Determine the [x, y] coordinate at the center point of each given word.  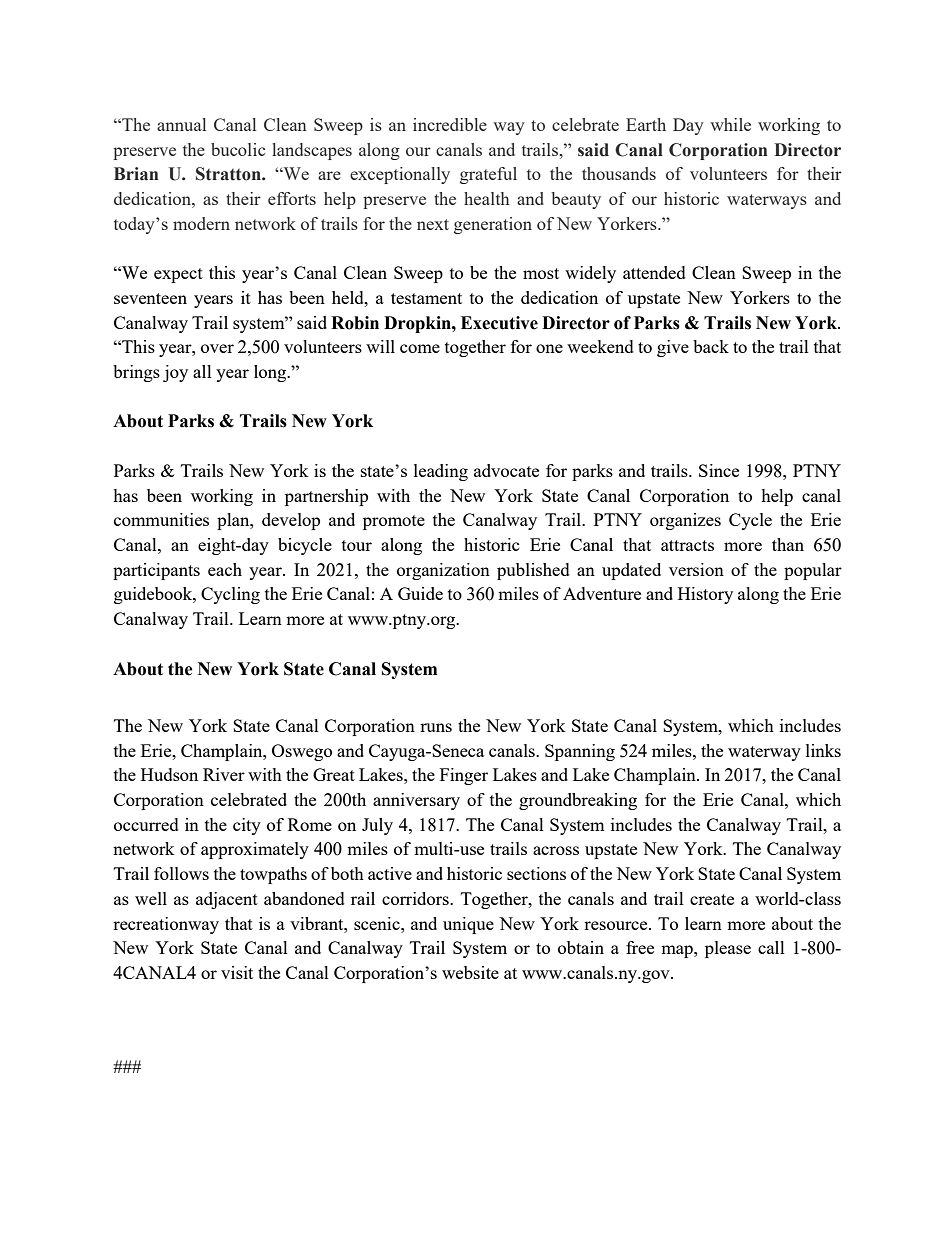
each [225, 569]
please [728, 949]
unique [468, 925]
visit [237, 972]
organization [443, 571]
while [730, 124]
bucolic [238, 149]
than [788, 544]
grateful [488, 175]
